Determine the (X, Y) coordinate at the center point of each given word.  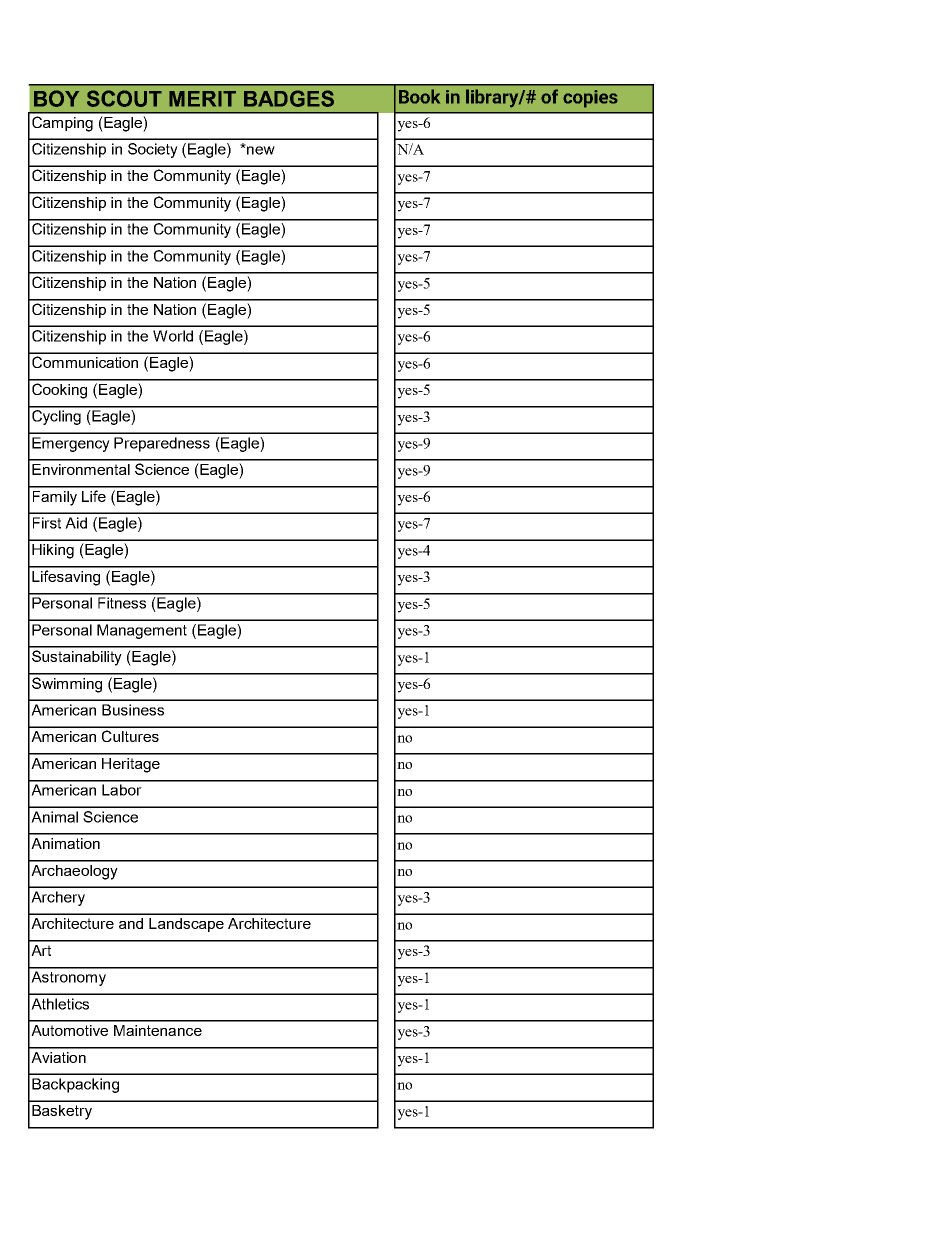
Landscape (186, 925)
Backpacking (75, 1085)
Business (133, 710)
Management (142, 631)
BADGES (289, 98)
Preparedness (162, 444)
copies (590, 99)
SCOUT (124, 98)
